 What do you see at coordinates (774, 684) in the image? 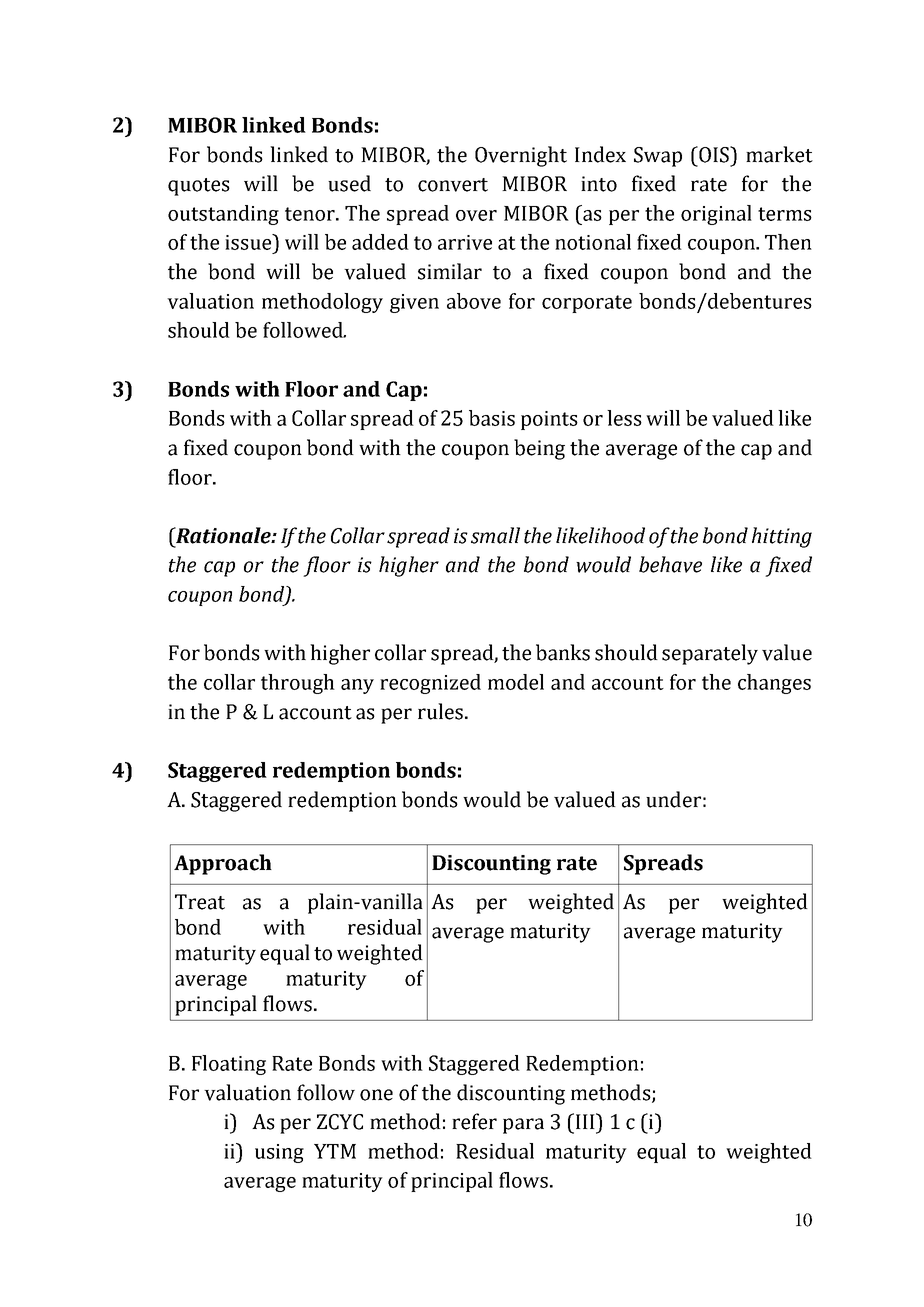
I see `changes` at bounding box center [774, 684].
